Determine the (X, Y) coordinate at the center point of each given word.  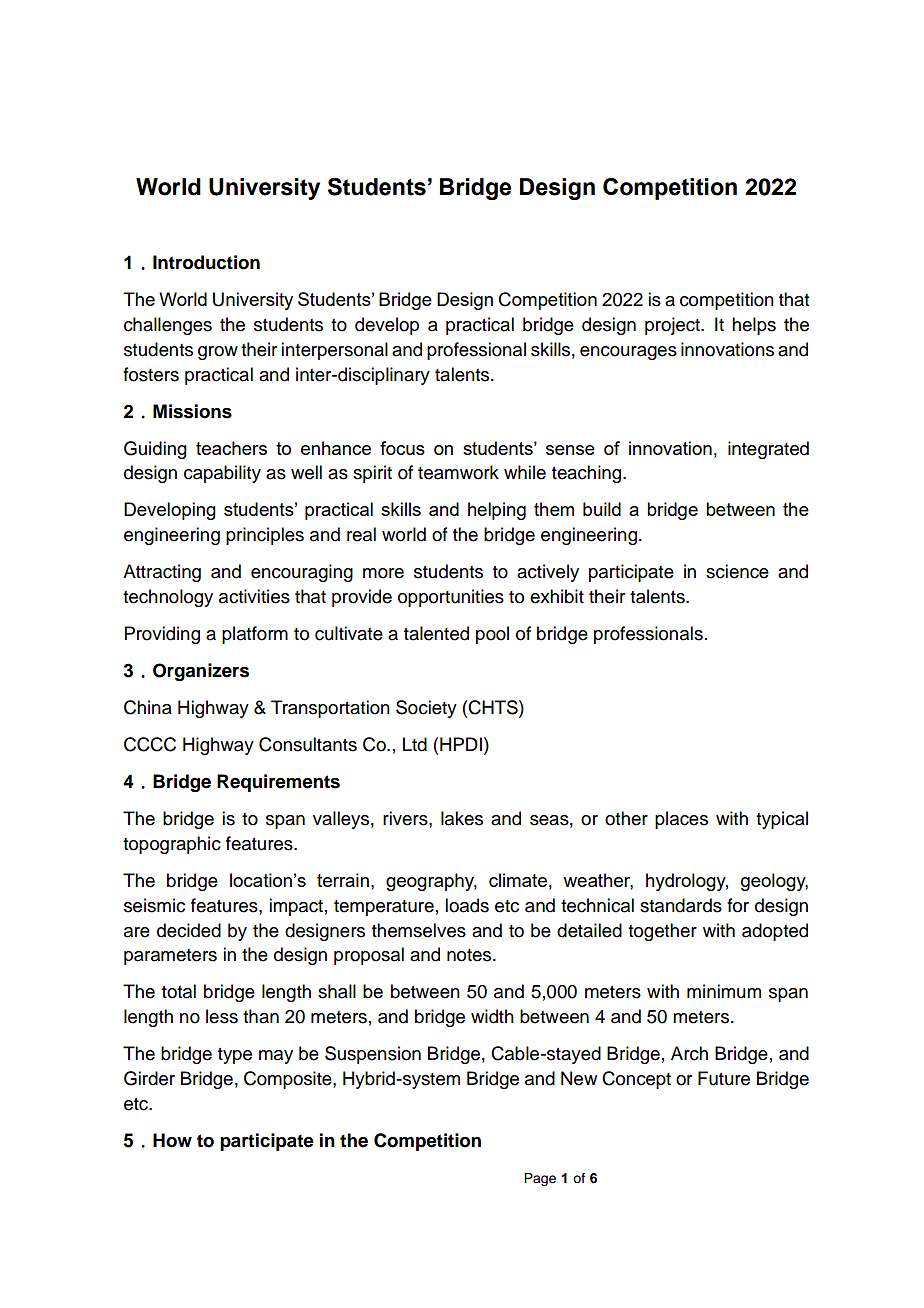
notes (470, 955)
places (681, 820)
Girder (149, 1078)
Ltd (415, 744)
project (673, 326)
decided (189, 930)
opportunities (451, 598)
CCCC (150, 744)
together (662, 932)
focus (402, 448)
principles (265, 536)
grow (218, 353)
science (737, 571)
